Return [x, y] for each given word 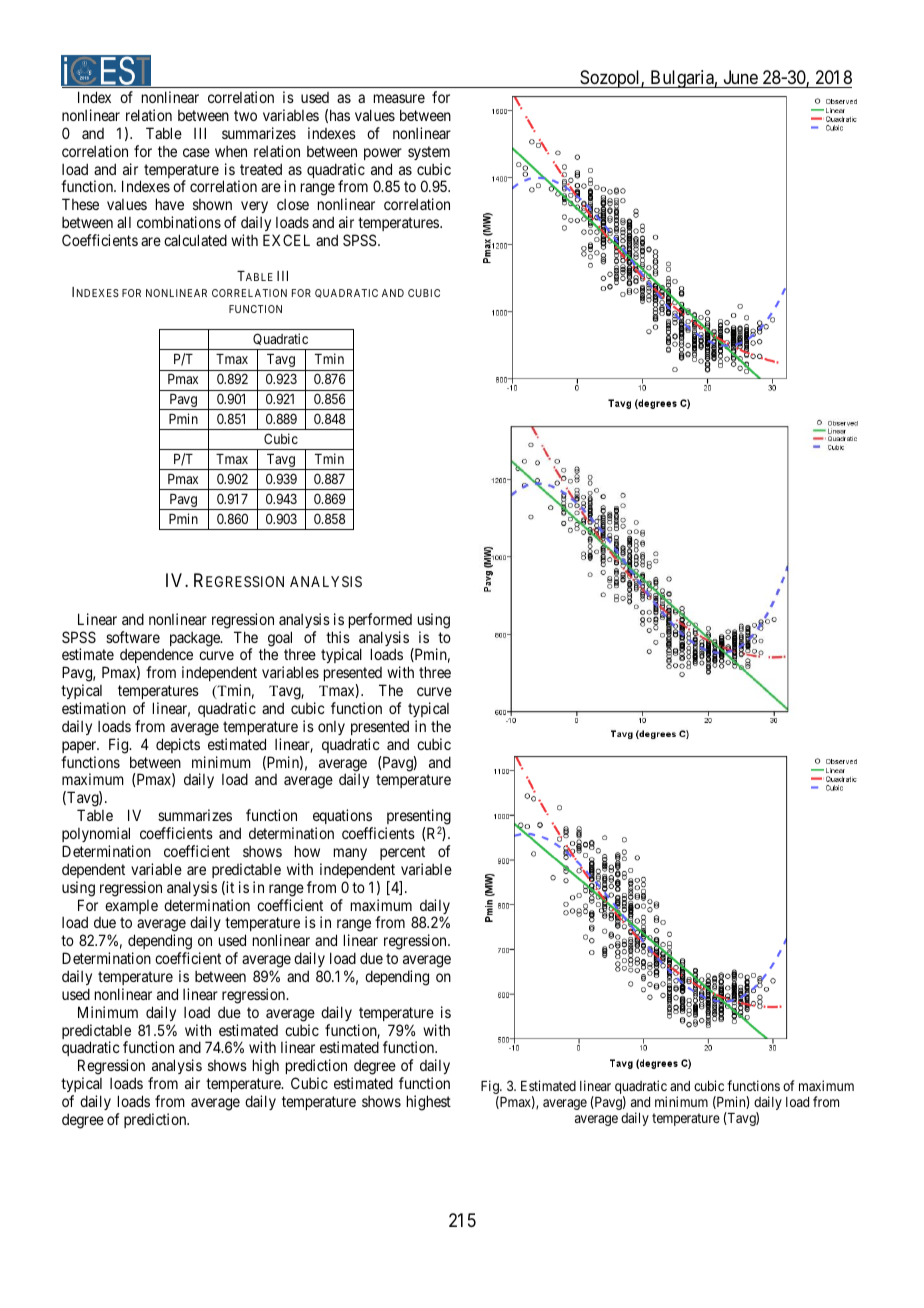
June [741, 77]
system [429, 153]
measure [399, 98]
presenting [418, 818]
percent [402, 853]
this [338, 637]
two [245, 115]
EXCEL [286, 240]
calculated [195, 240]
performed [380, 620]
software [133, 637]
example [131, 907]
